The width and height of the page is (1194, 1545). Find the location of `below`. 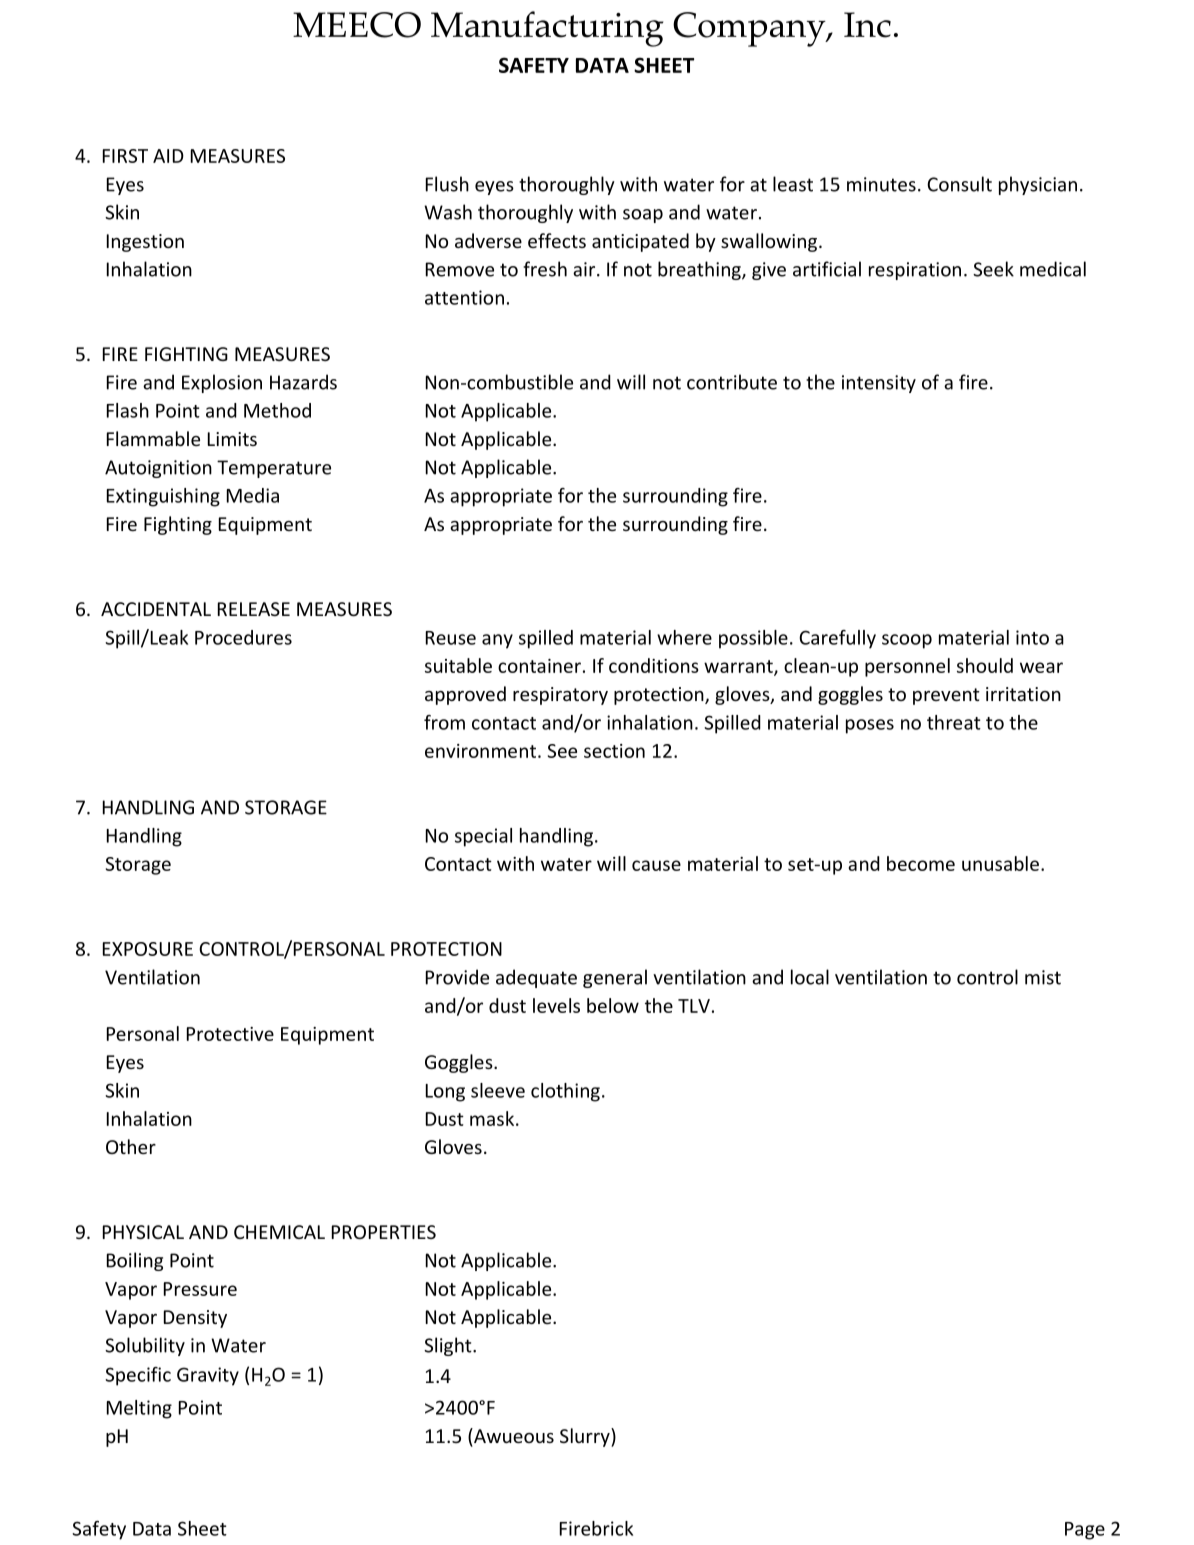

below is located at coordinates (613, 1005).
